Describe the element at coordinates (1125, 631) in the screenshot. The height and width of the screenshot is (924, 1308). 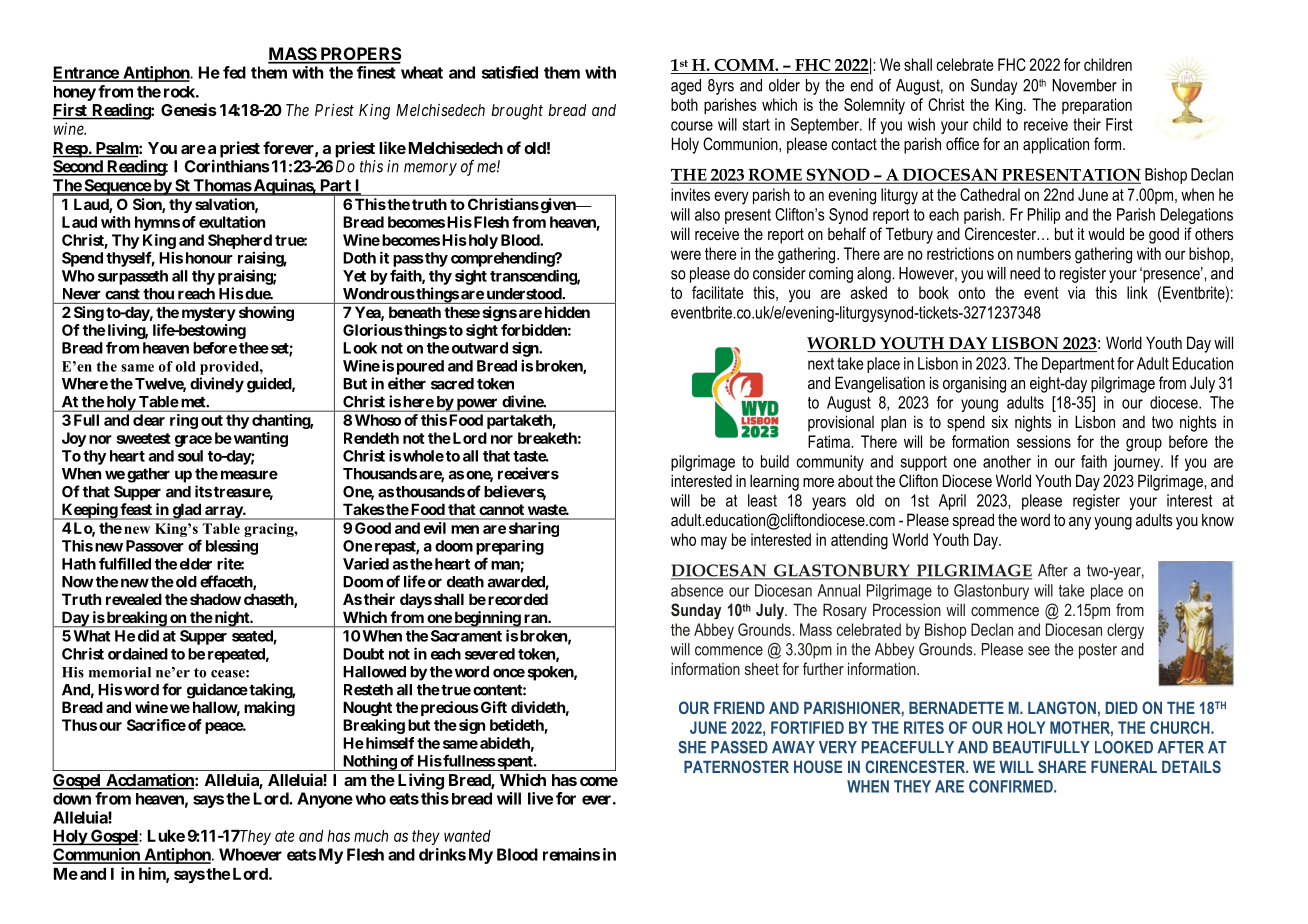
I see `clergy` at that location.
